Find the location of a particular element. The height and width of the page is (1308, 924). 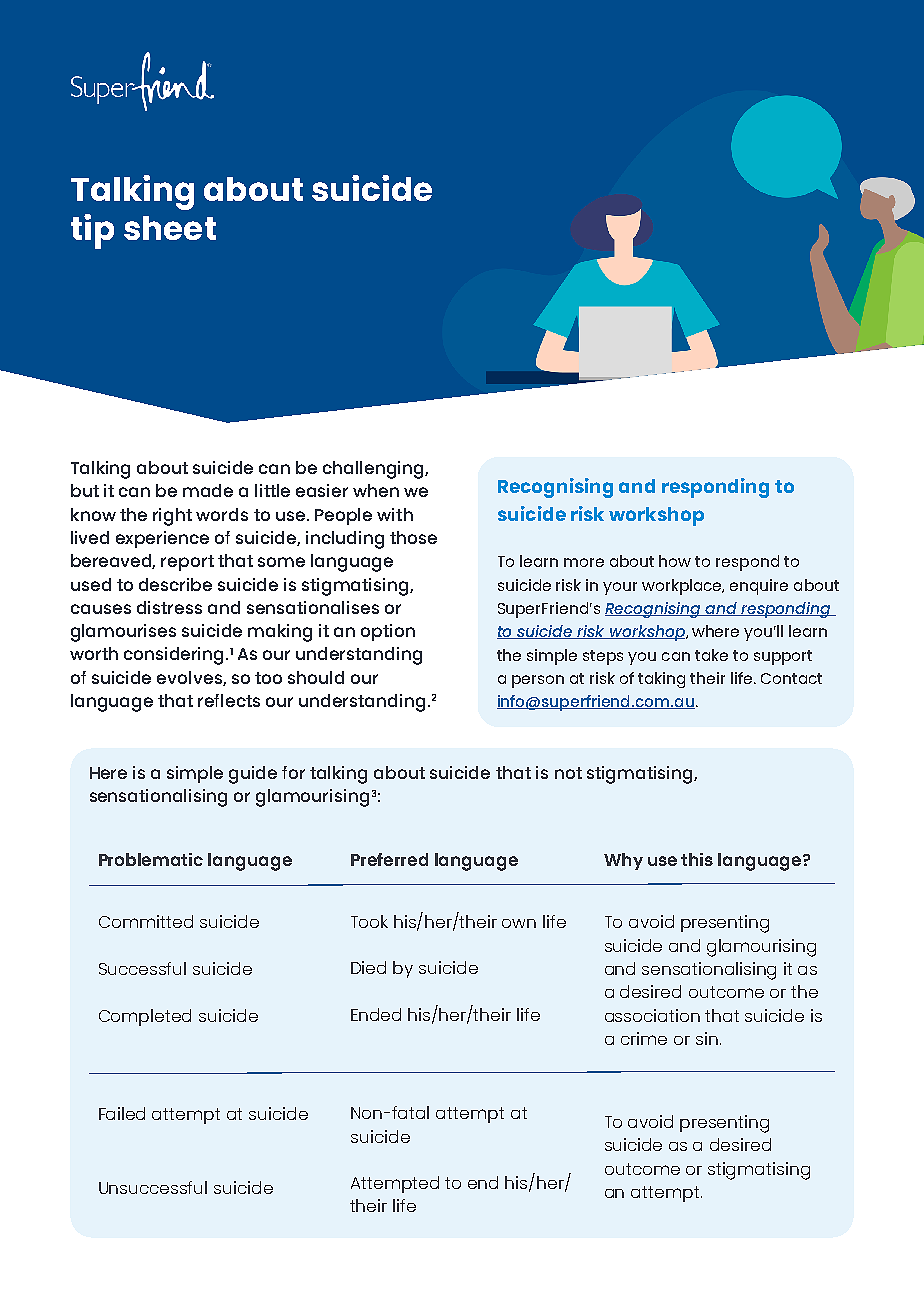

challenging is located at coordinates (374, 470).
